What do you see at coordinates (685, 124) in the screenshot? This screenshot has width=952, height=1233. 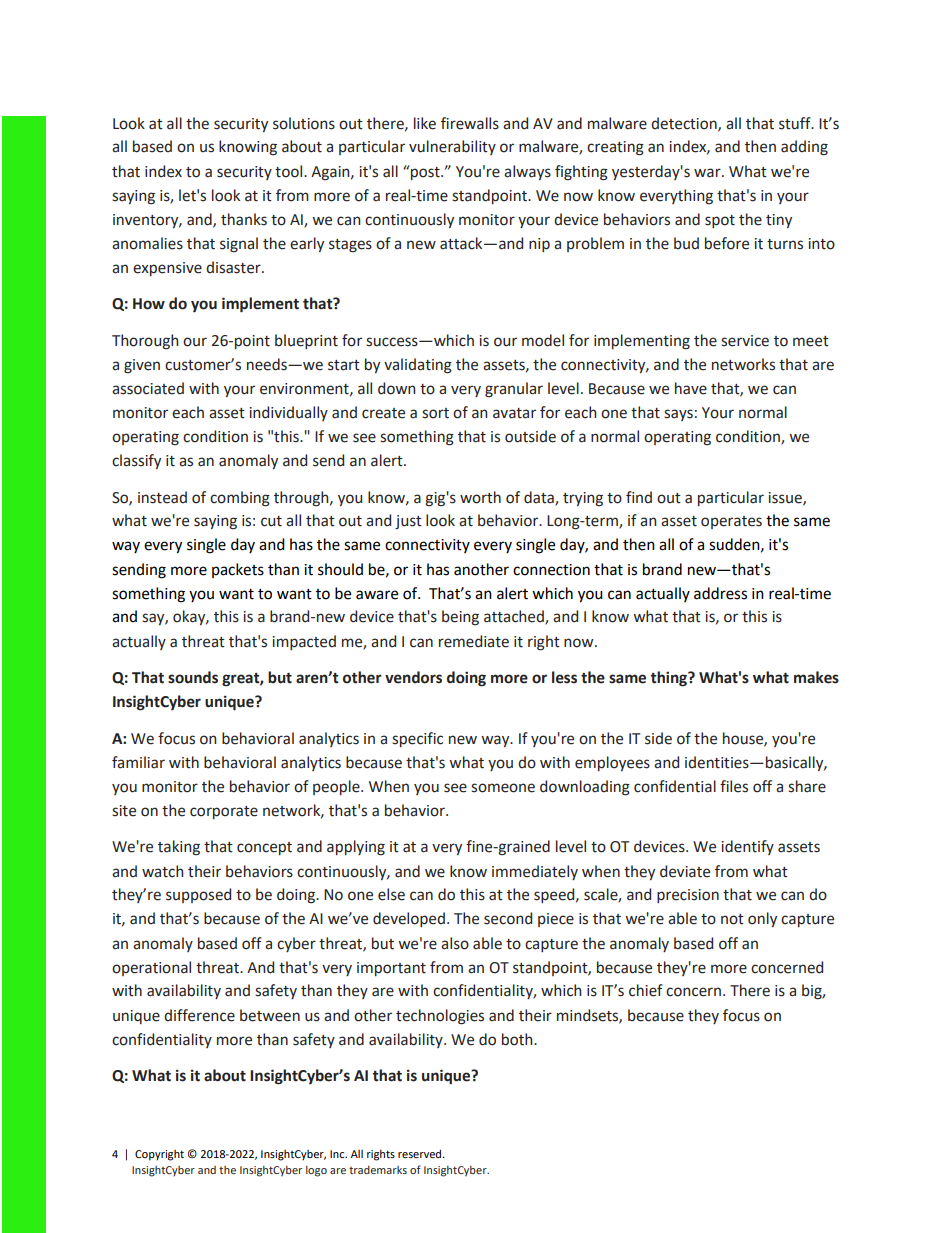 I see `detection` at bounding box center [685, 124].
